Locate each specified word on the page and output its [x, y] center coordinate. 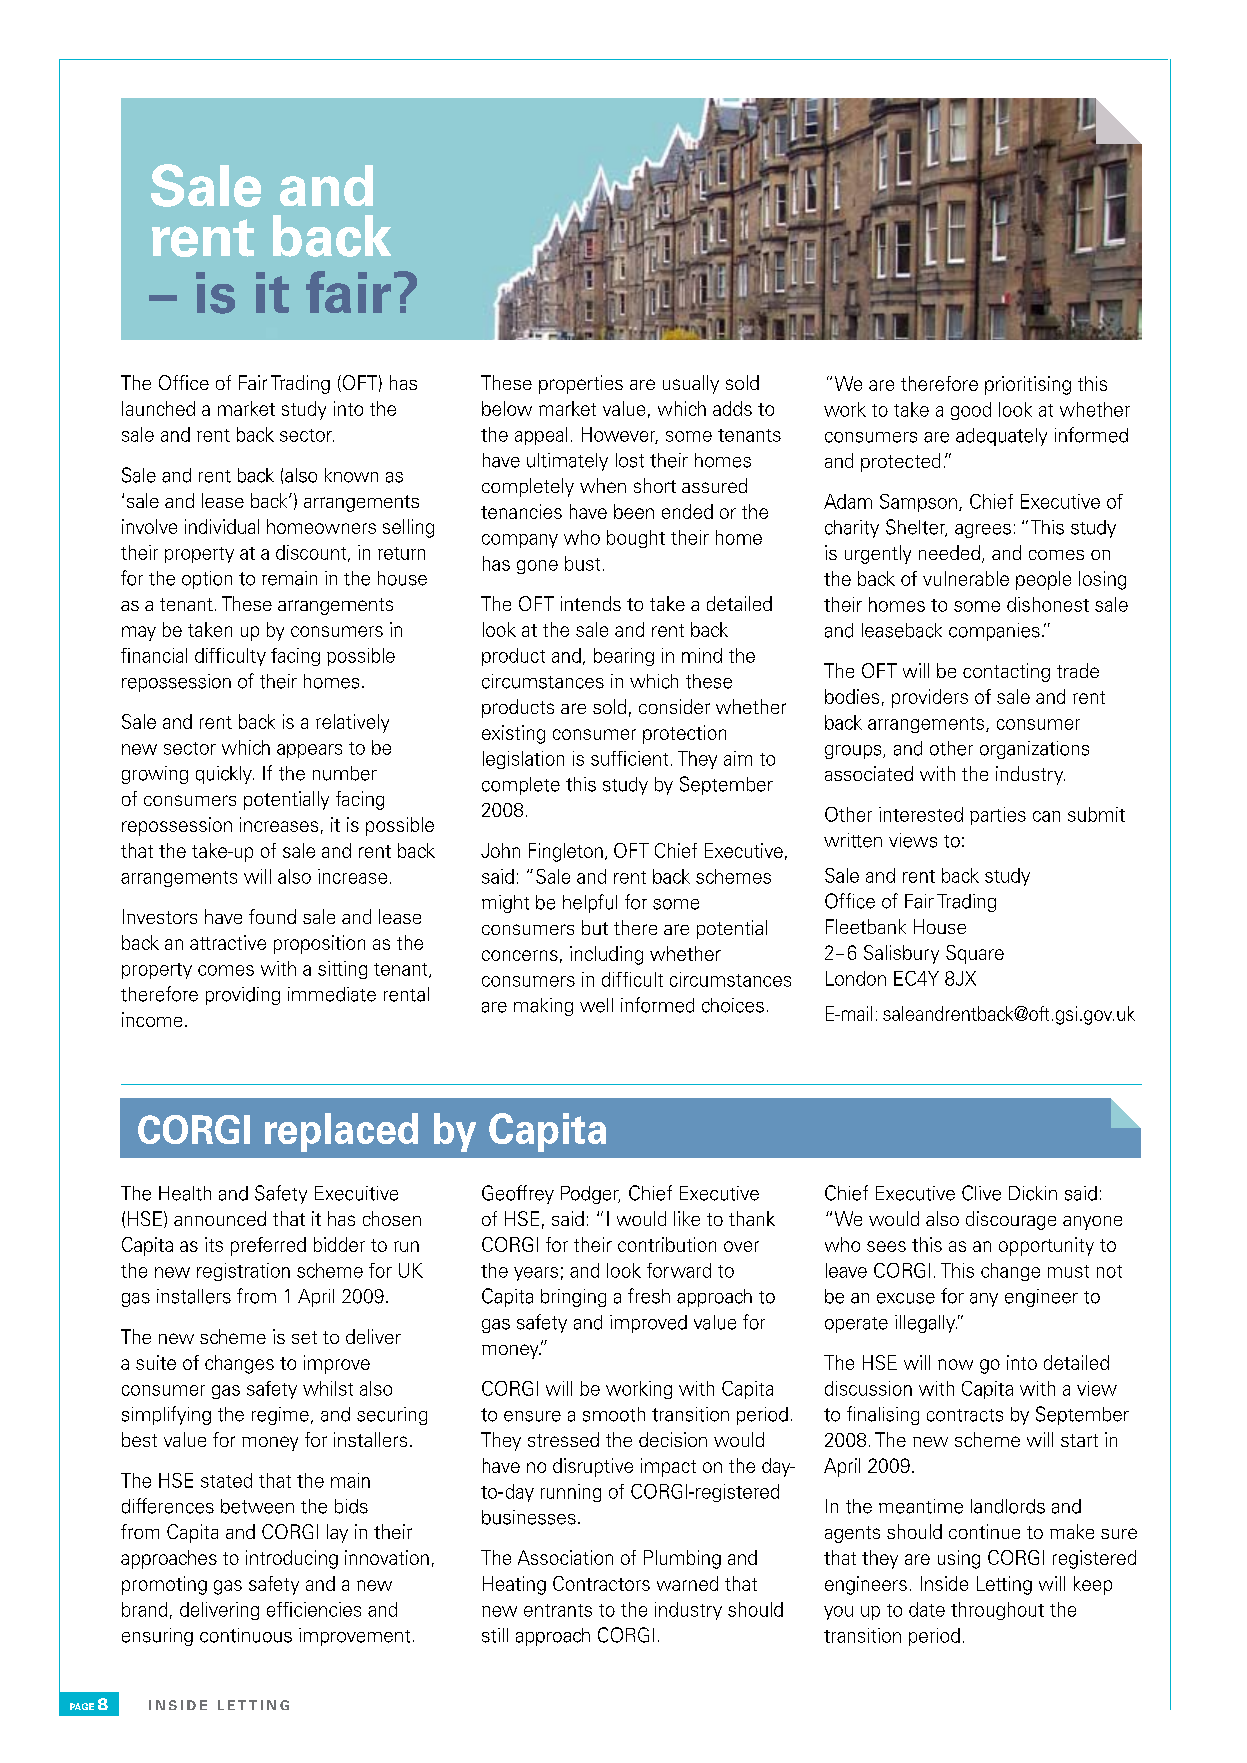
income [152, 1019]
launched [158, 408]
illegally [926, 1324]
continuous [246, 1635]
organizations [1034, 750]
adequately [1001, 437]
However [620, 435]
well [596, 1005]
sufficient [629, 758]
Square [975, 954]
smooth [614, 1414]
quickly [225, 775]
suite [156, 1362]
